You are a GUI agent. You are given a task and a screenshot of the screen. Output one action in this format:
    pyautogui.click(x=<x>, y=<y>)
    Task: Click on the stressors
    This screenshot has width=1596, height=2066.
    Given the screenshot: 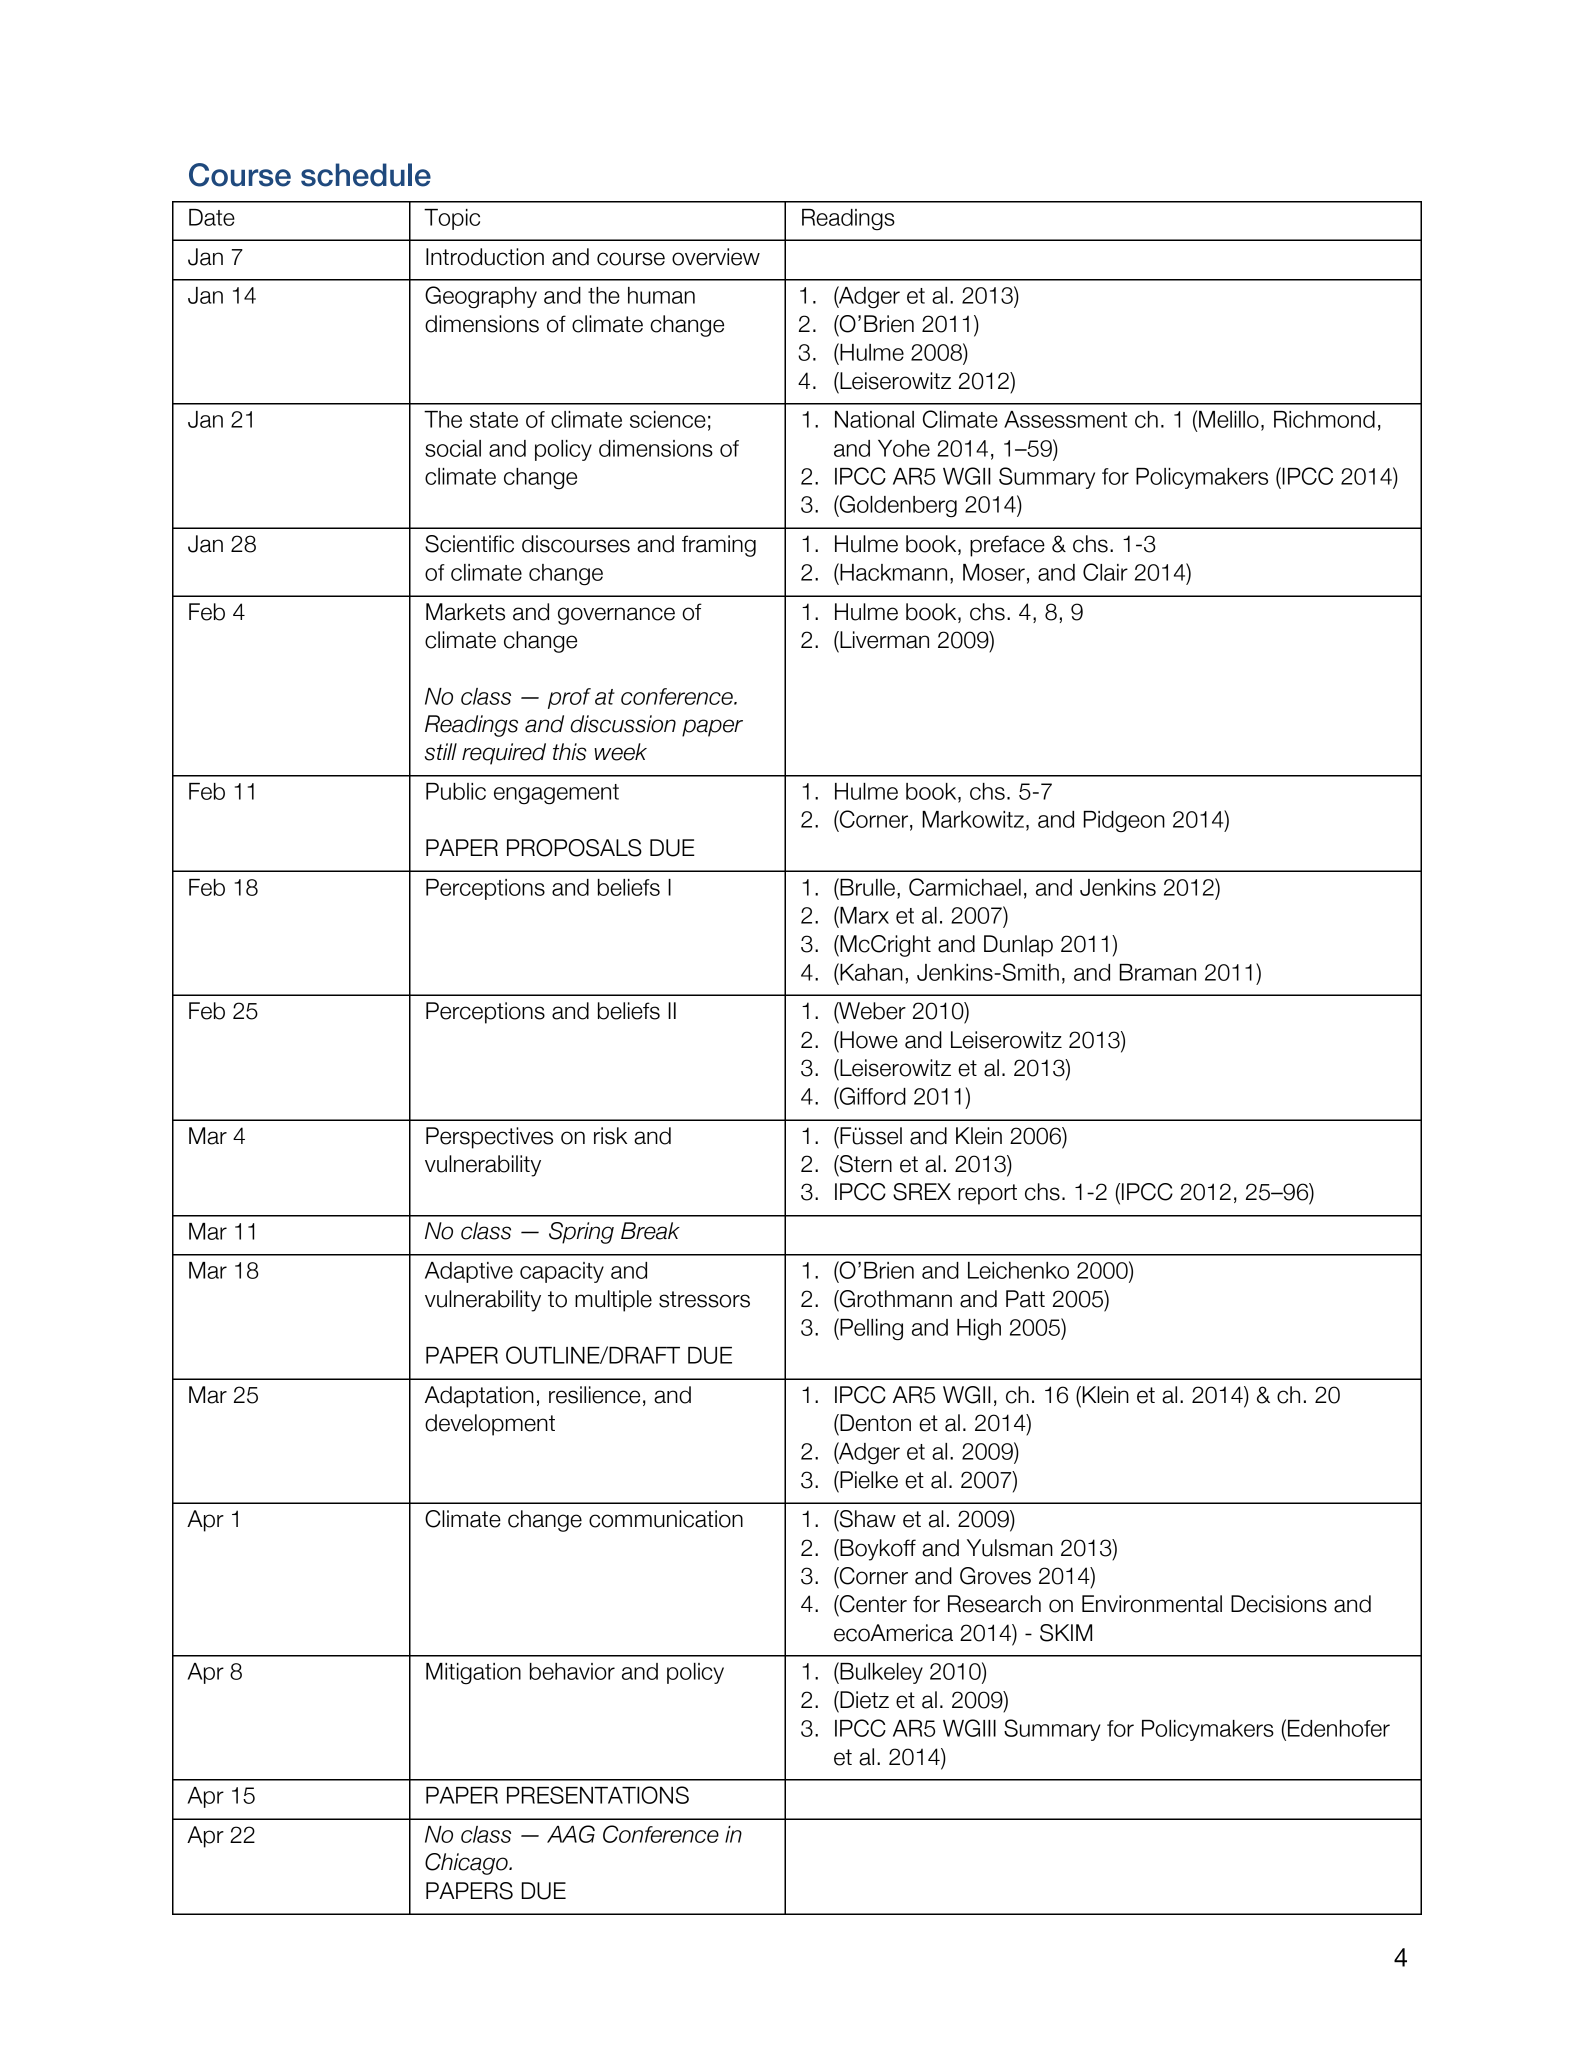 What is the action you would take?
    pyautogui.click(x=704, y=1299)
